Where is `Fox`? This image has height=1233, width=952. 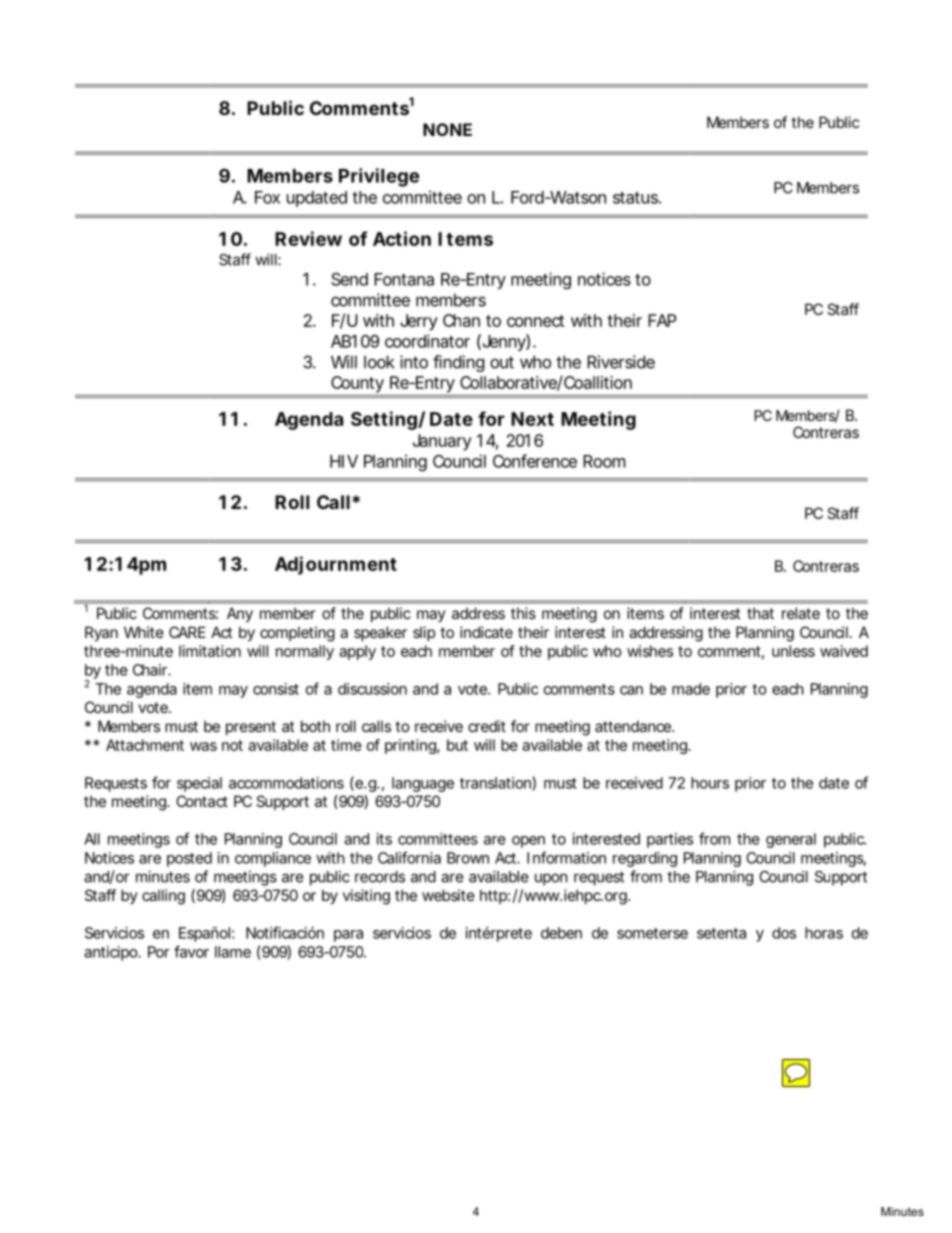 Fox is located at coordinates (267, 197).
